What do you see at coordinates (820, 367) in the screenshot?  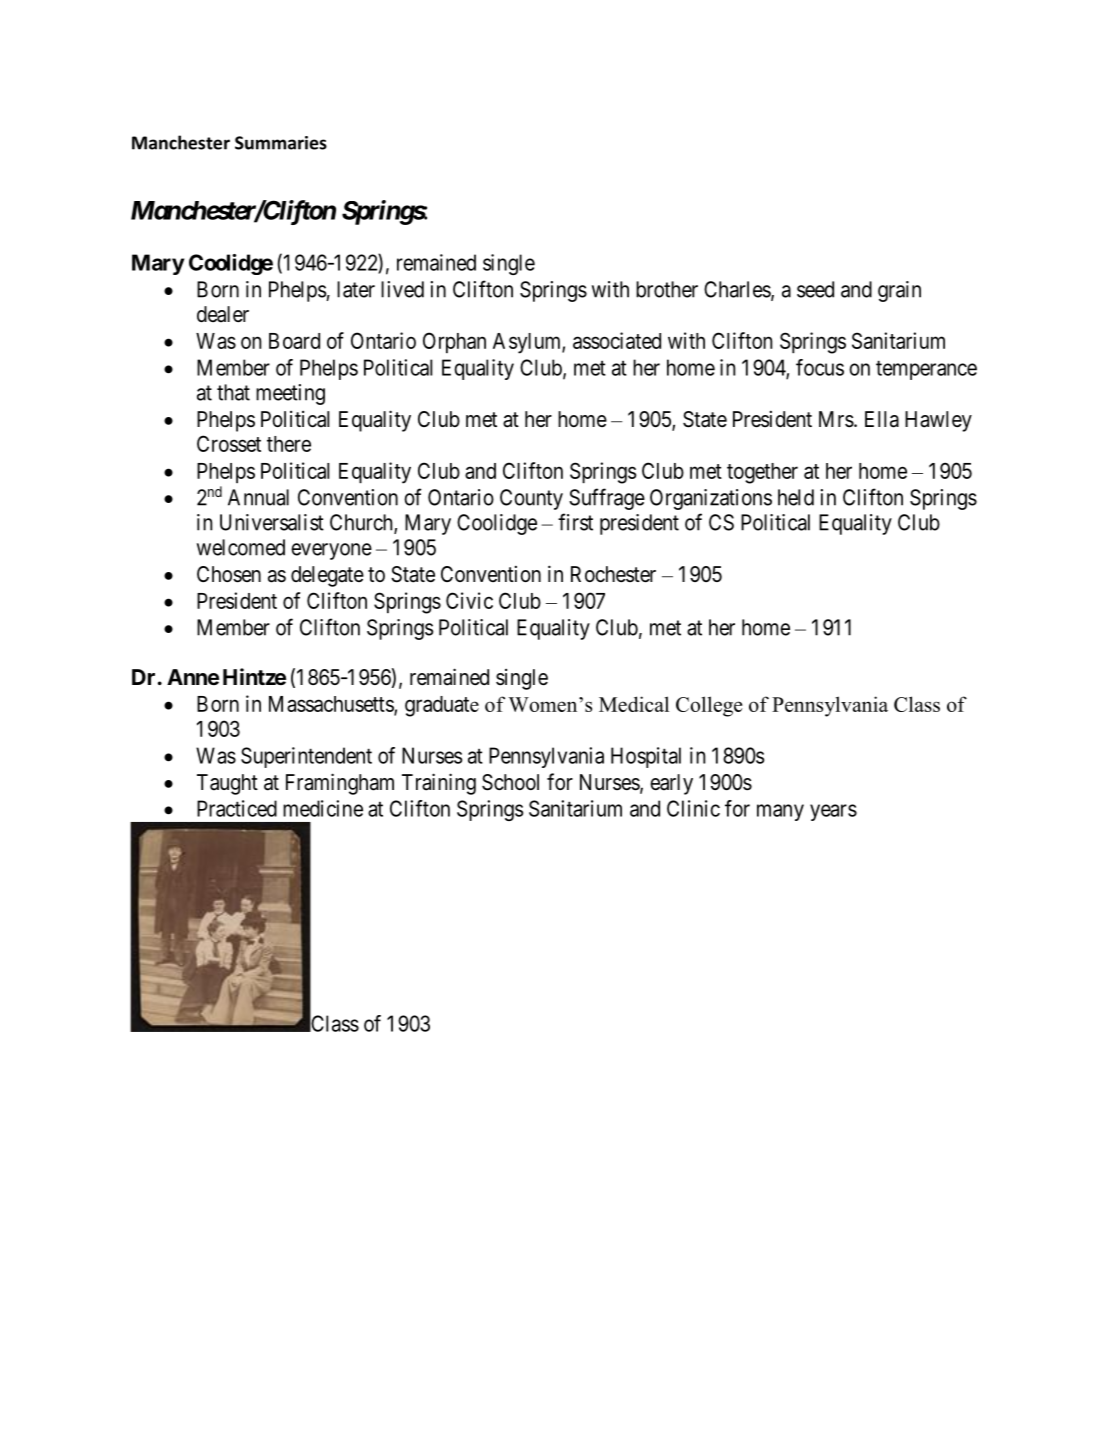 I see `focus` at bounding box center [820, 367].
